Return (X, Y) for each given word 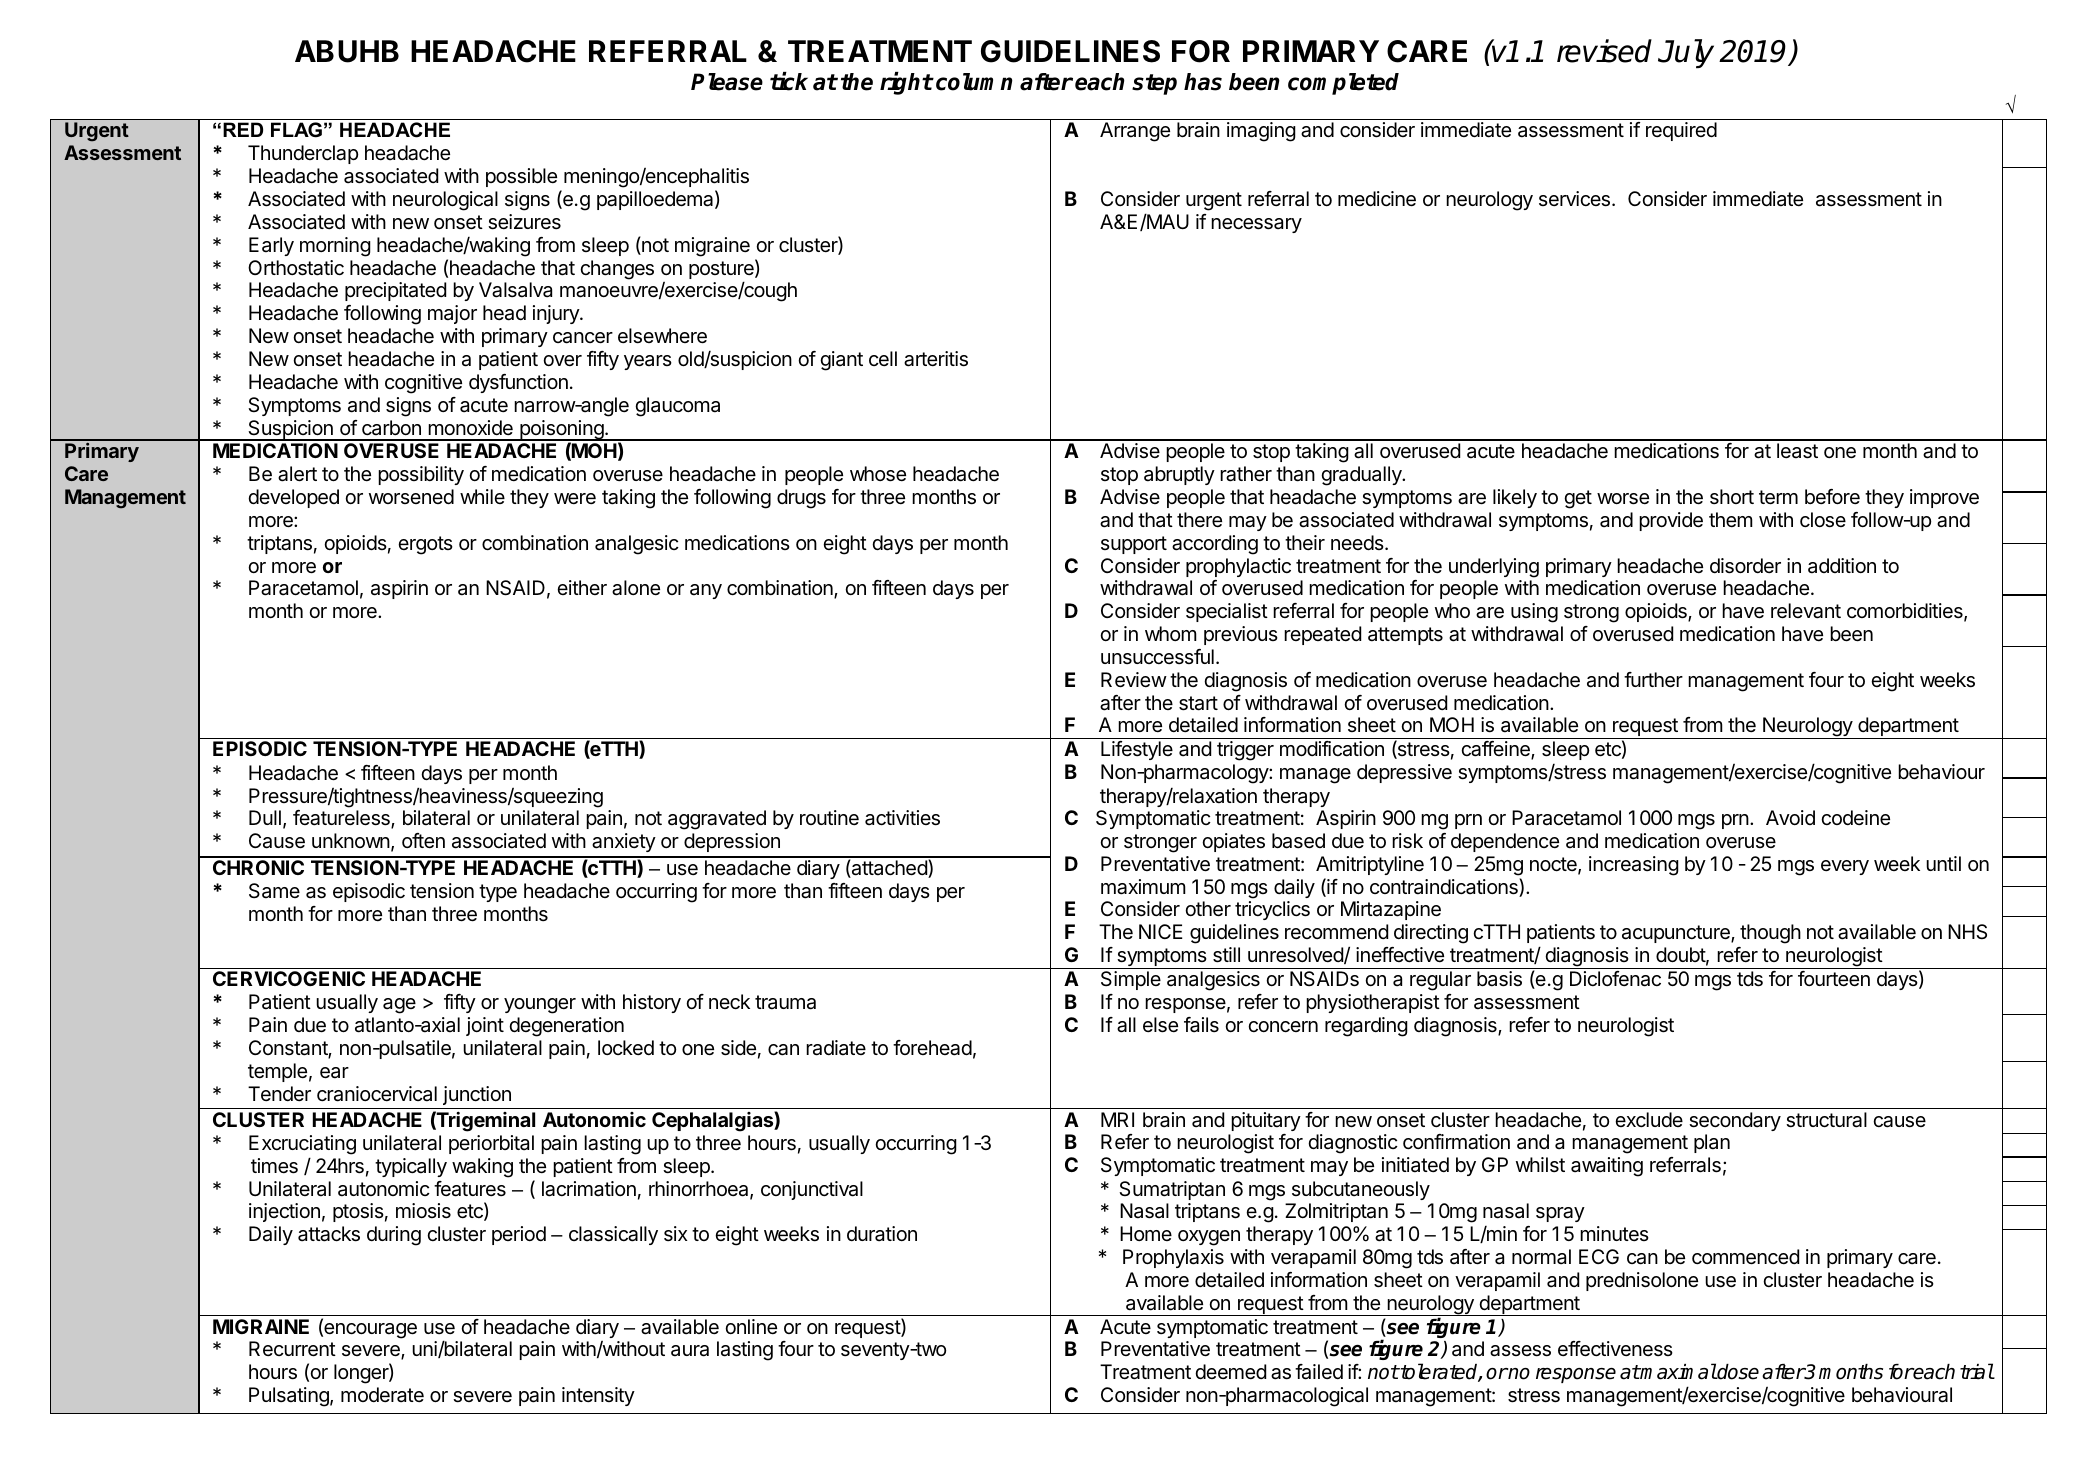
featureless (342, 819)
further (1653, 680)
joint (485, 1026)
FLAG (296, 130)
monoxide (470, 427)
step (1154, 84)
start (1198, 703)
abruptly (1179, 475)
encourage (369, 1331)
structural (1826, 1120)
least (1797, 451)
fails (1201, 1025)
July (1686, 53)
